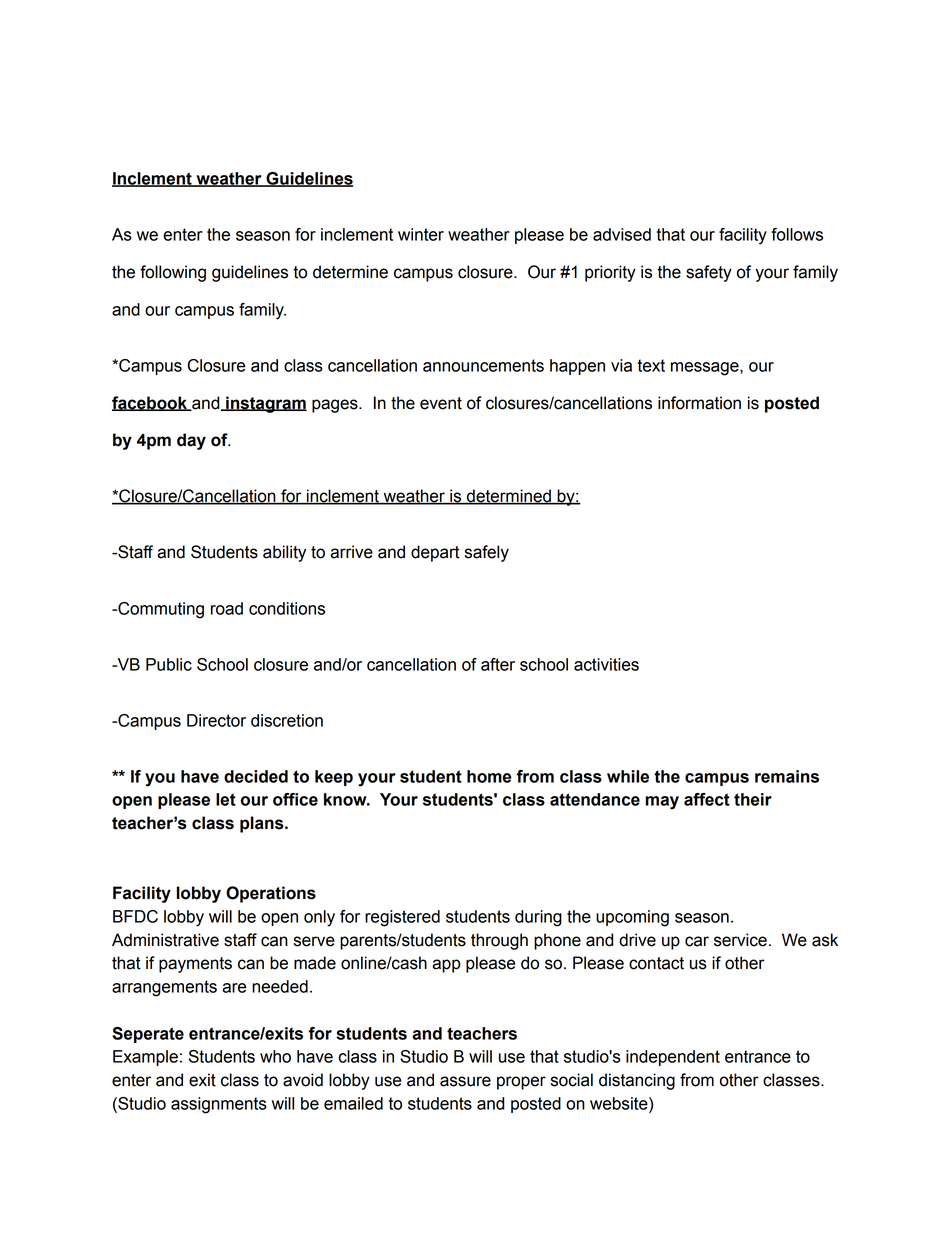 Image resolution: width=952 pixels, height=1233 pixels. What do you see at coordinates (284, 553) in the image?
I see `ability` at bounding box center [284, 553].
